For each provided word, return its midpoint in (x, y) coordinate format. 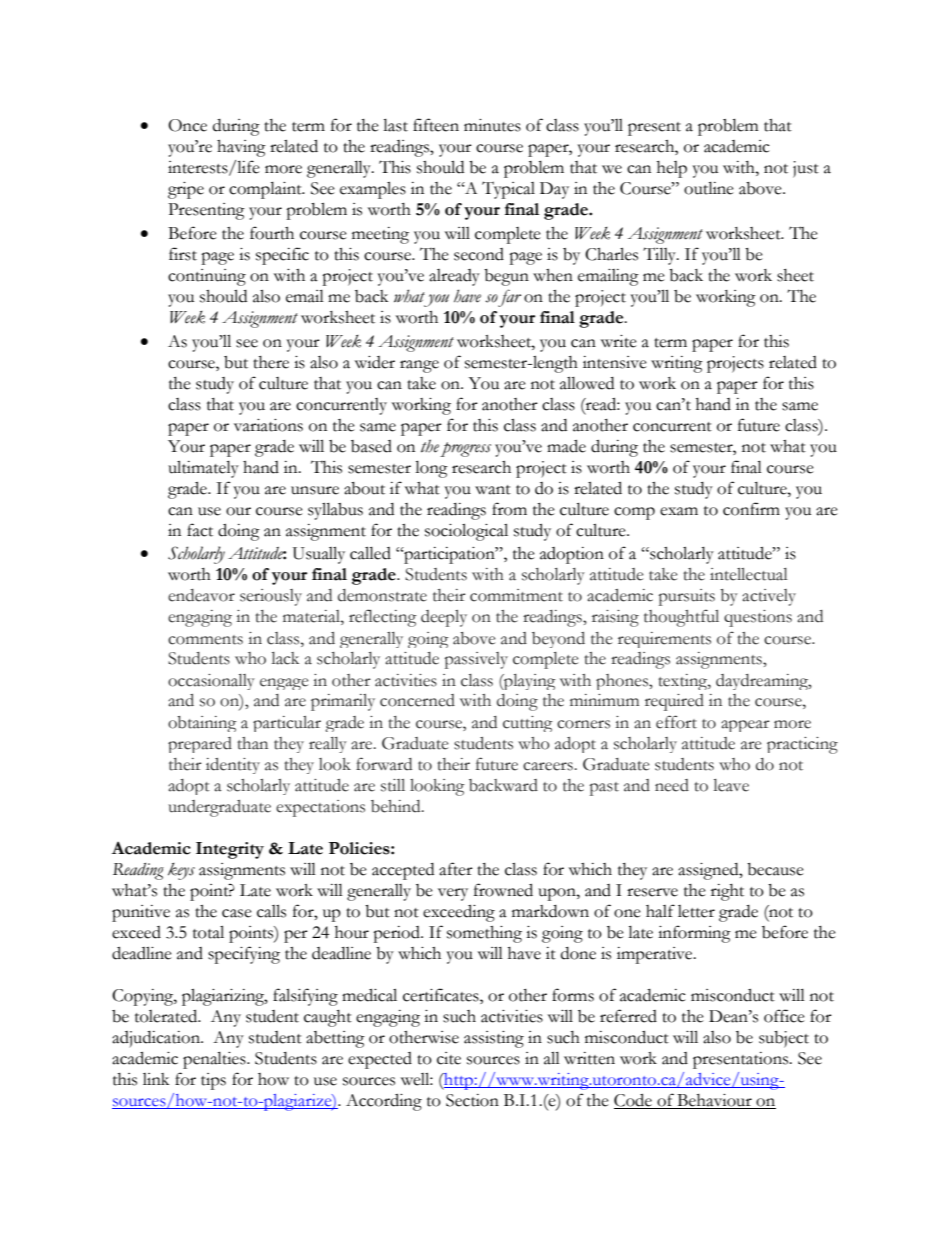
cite (449, 1058)
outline (709, 188)
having (241, 148)
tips (213, 1081)
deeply (444, 618)
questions (758, 618)
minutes (492, 125)
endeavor (201, 595)
